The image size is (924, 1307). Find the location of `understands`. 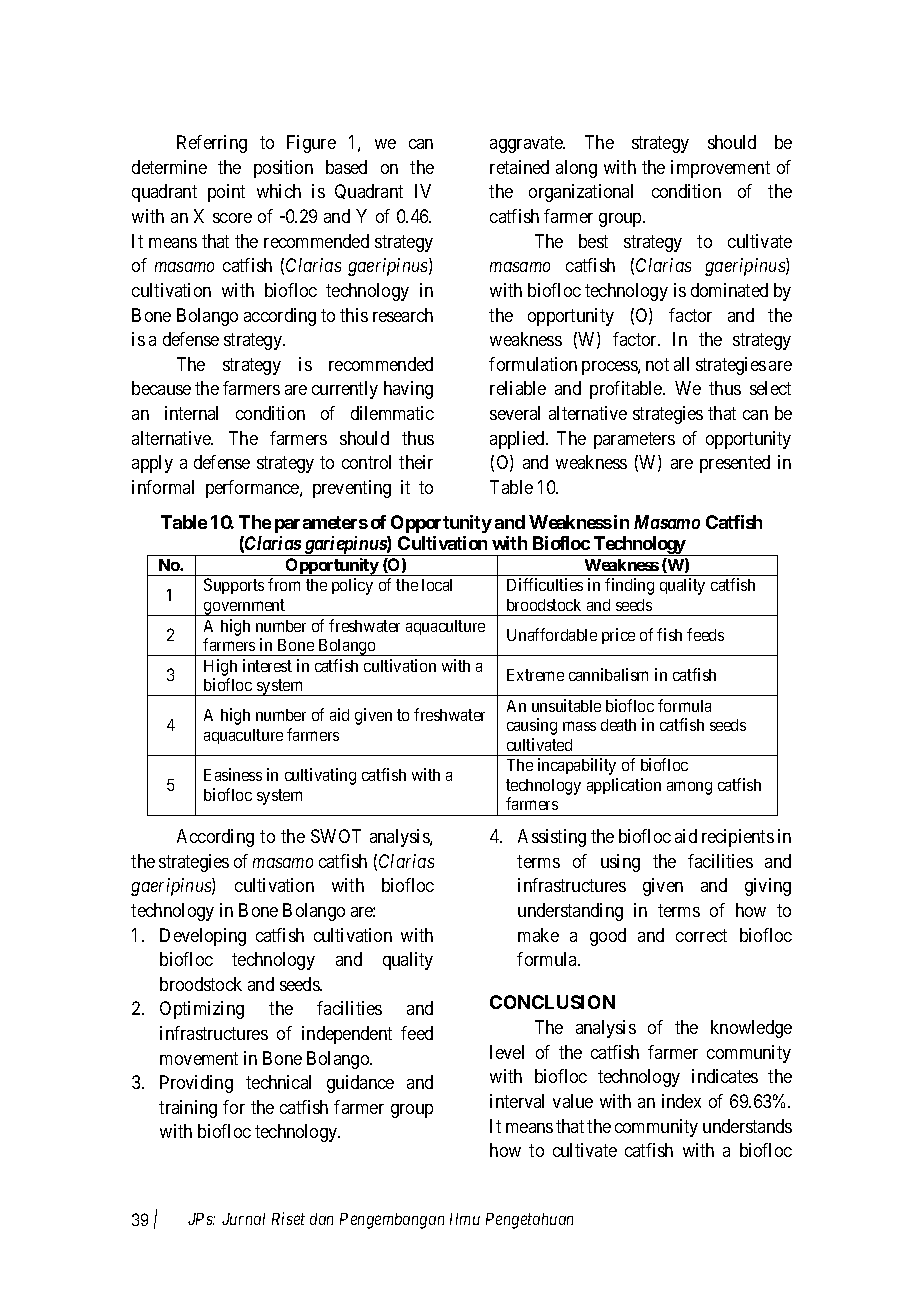

understands is located at coordinates (747, 1126).
